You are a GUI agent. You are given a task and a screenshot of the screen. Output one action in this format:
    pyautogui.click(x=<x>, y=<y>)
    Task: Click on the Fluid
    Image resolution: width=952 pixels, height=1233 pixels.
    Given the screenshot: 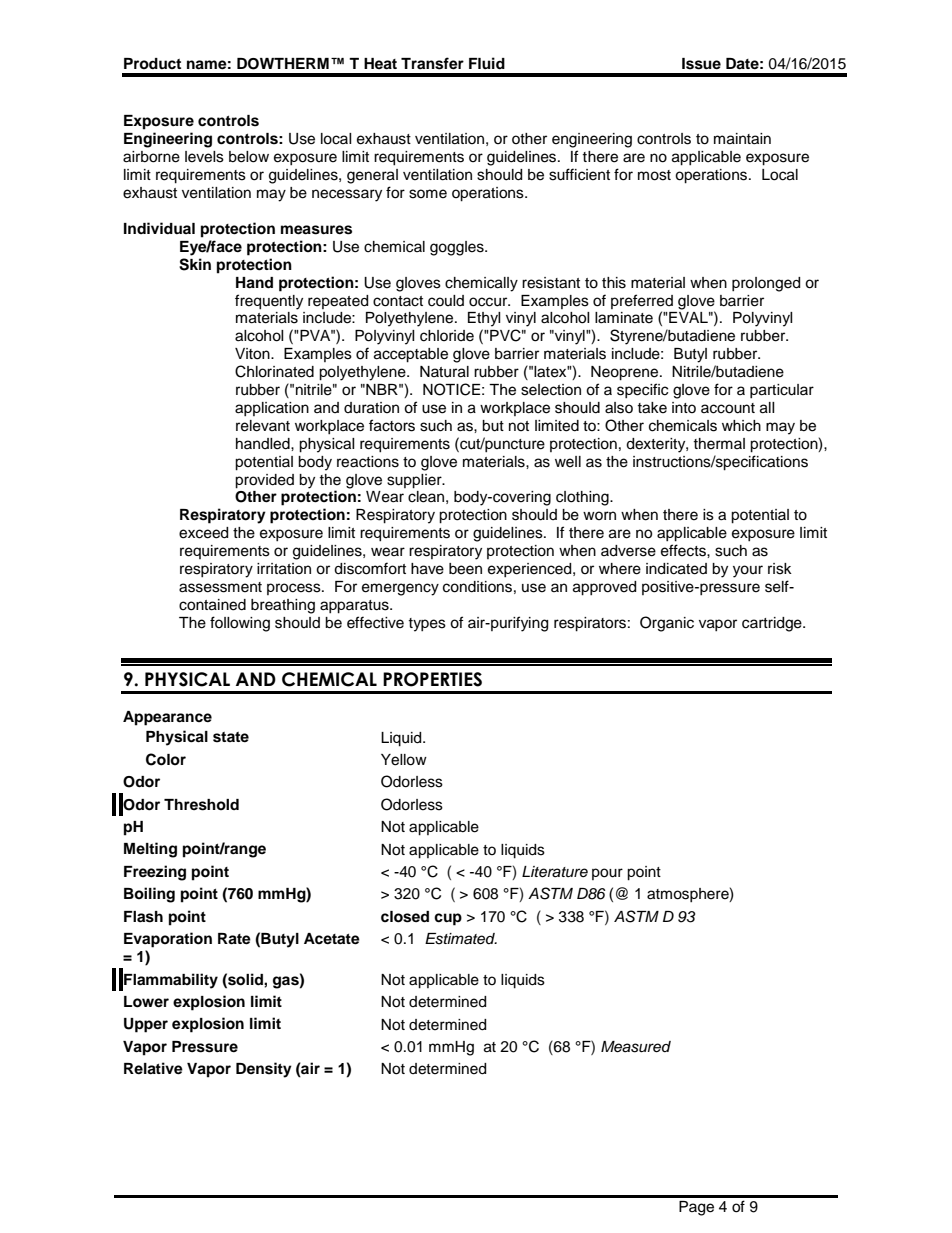 What is the action you would take?
    pyautogui.click(x=487, y=63)
